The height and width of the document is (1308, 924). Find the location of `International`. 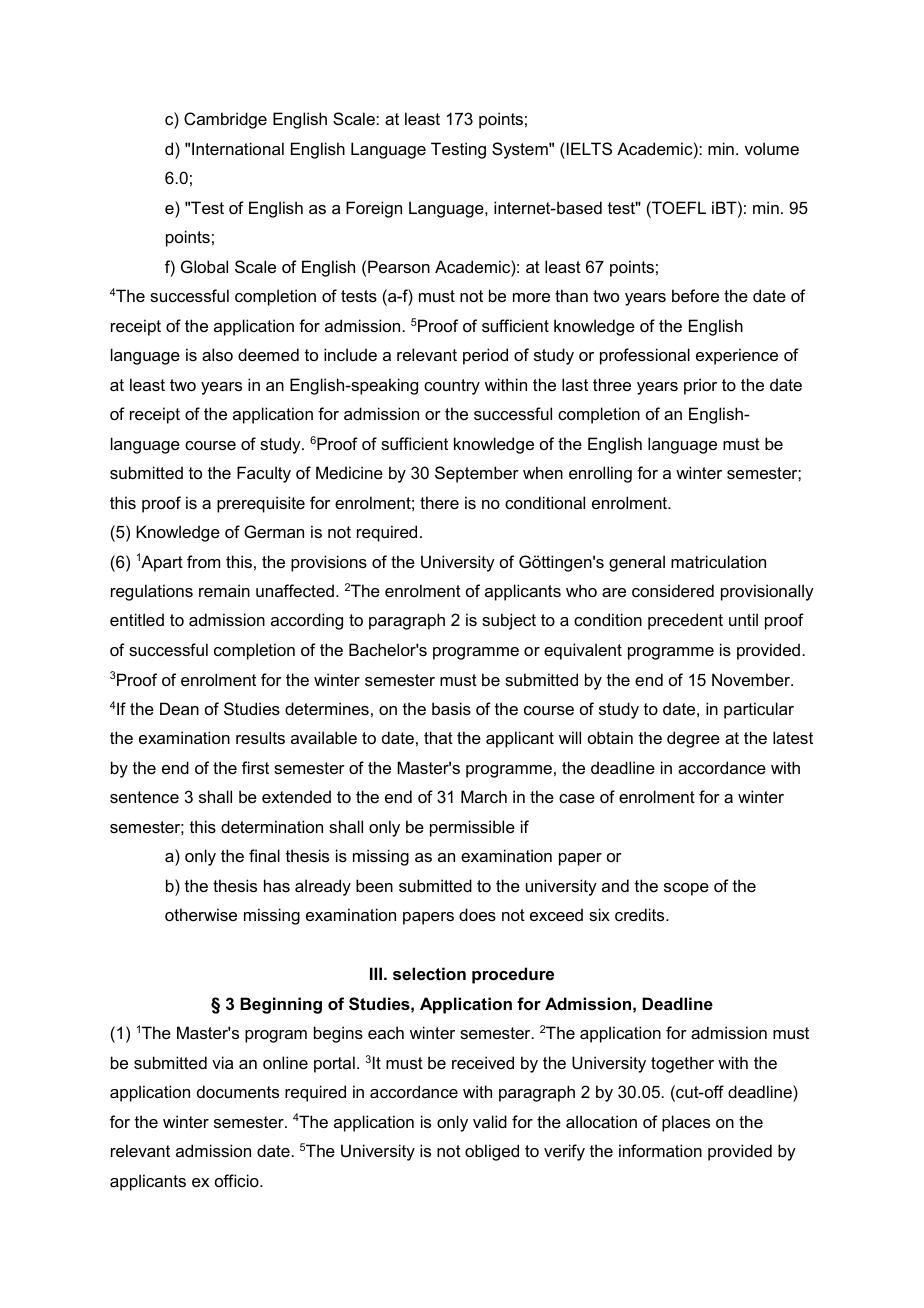

International is located at coordinates (238, 148).
